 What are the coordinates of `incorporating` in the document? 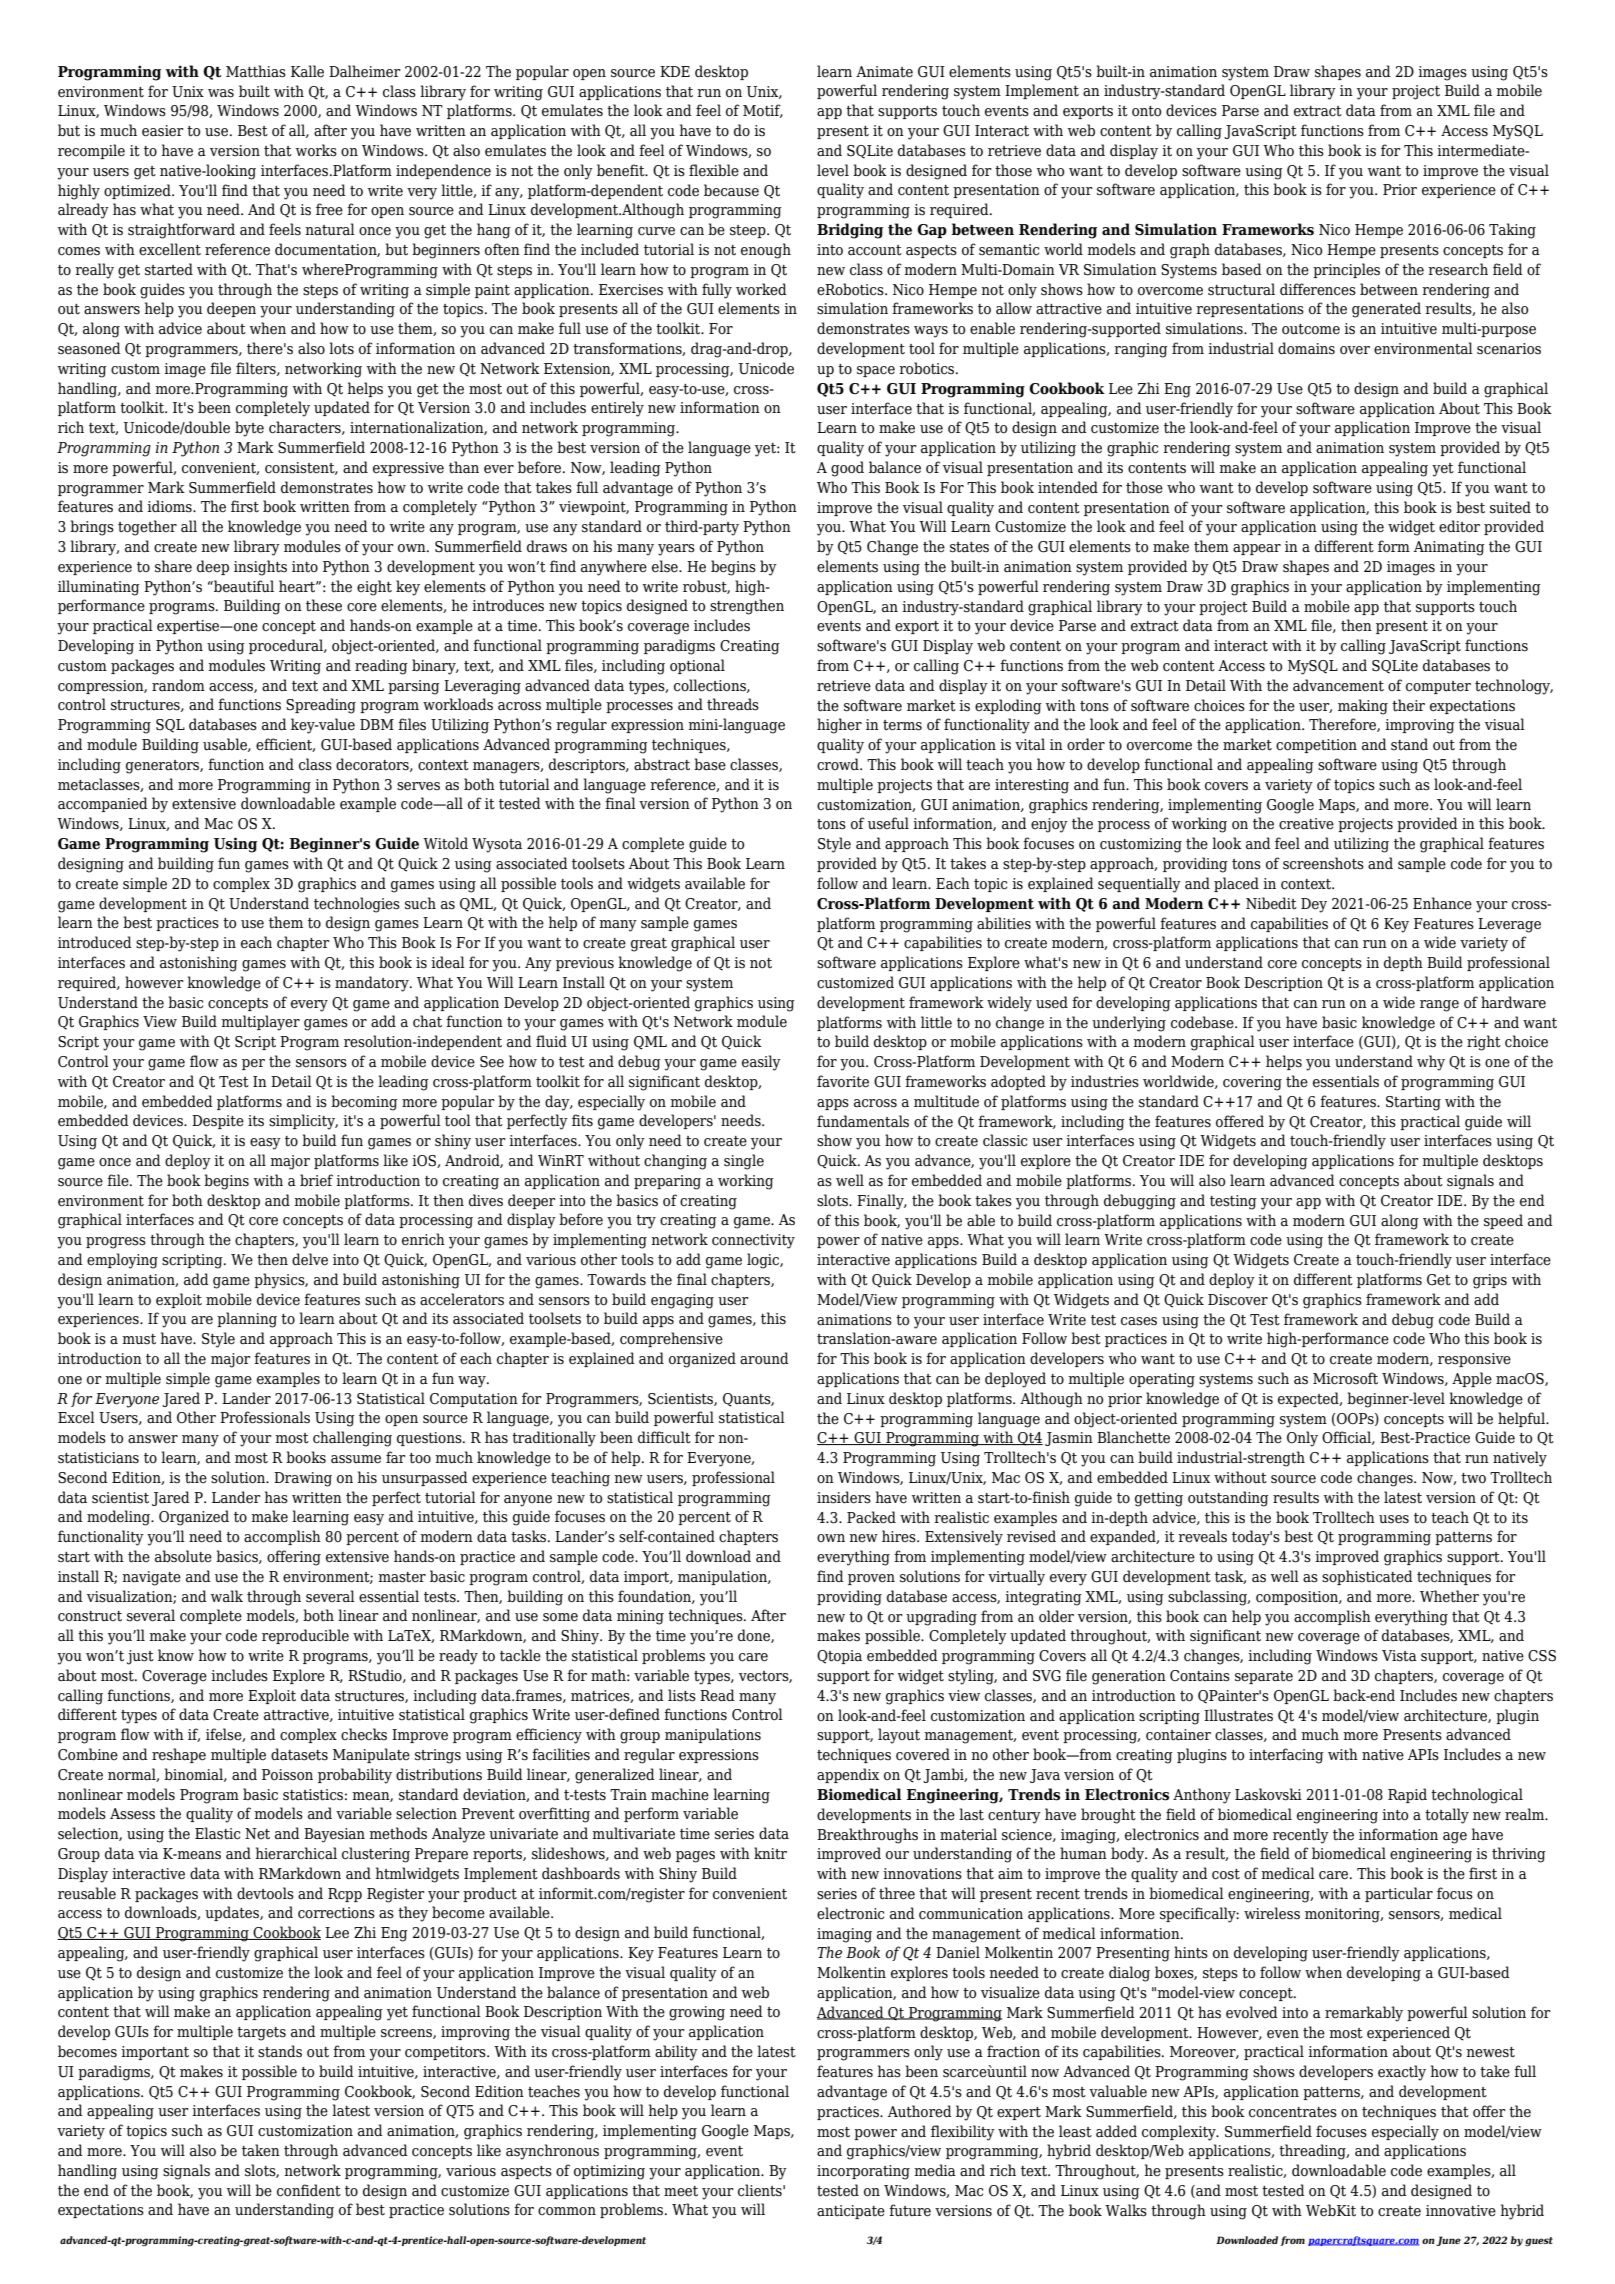 It's located at (863, 2172).
